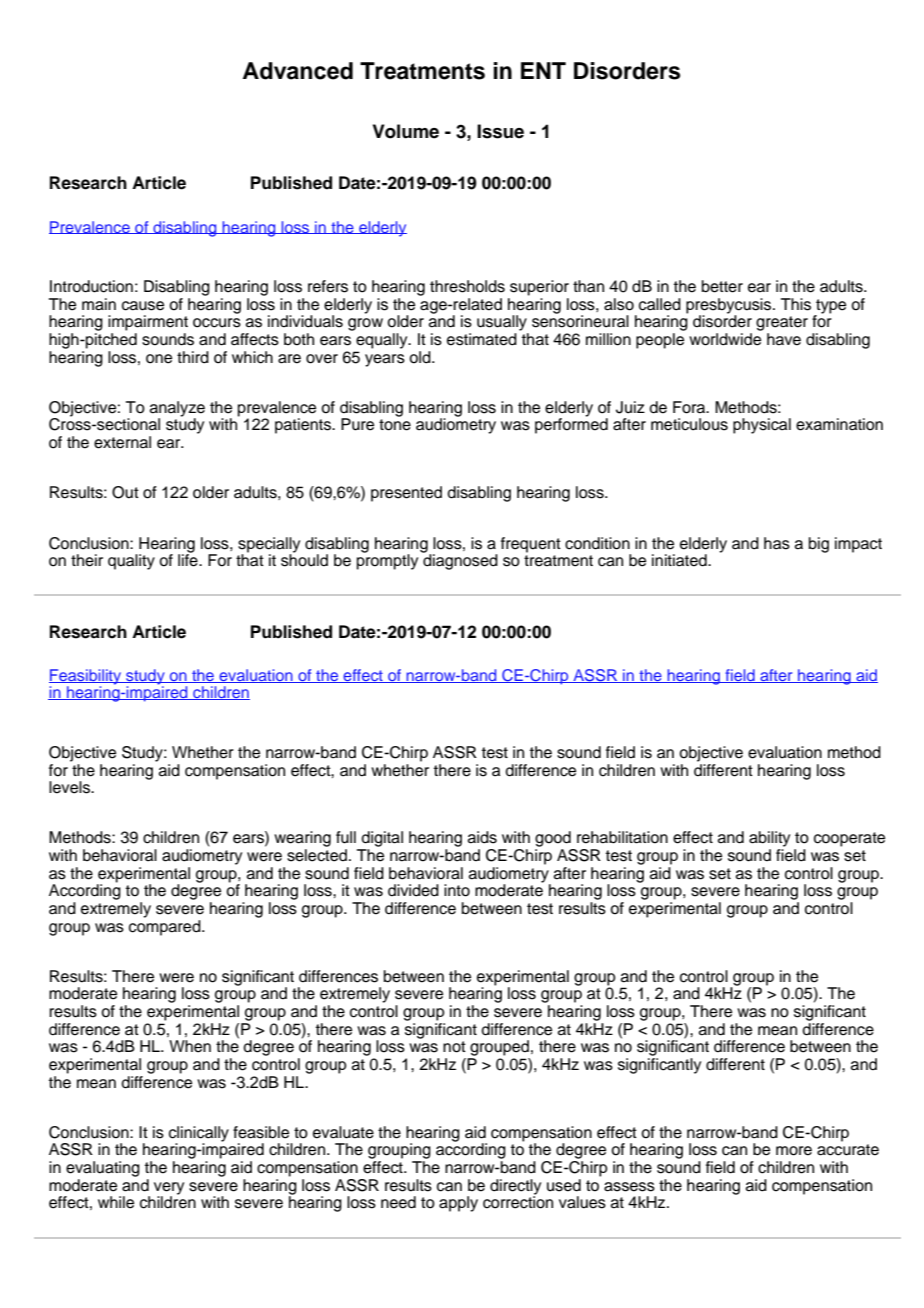 The width and height of the document is (924, 1308). What do you see at coordinates (722, 286) in the document?
I see `better` at bounding box center [722, 286].
